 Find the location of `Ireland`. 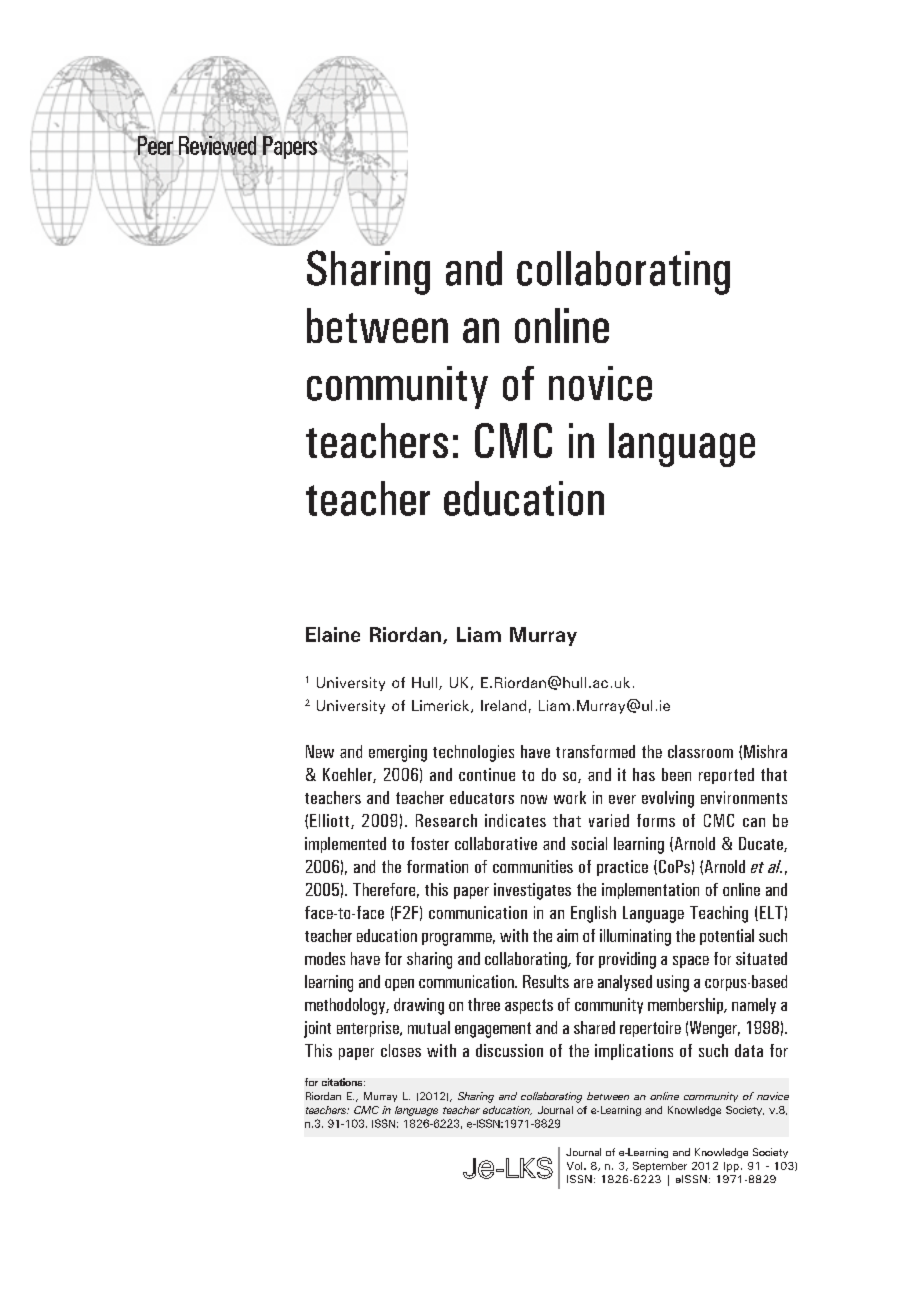

Ireland is located at coordinates (503, 705).
